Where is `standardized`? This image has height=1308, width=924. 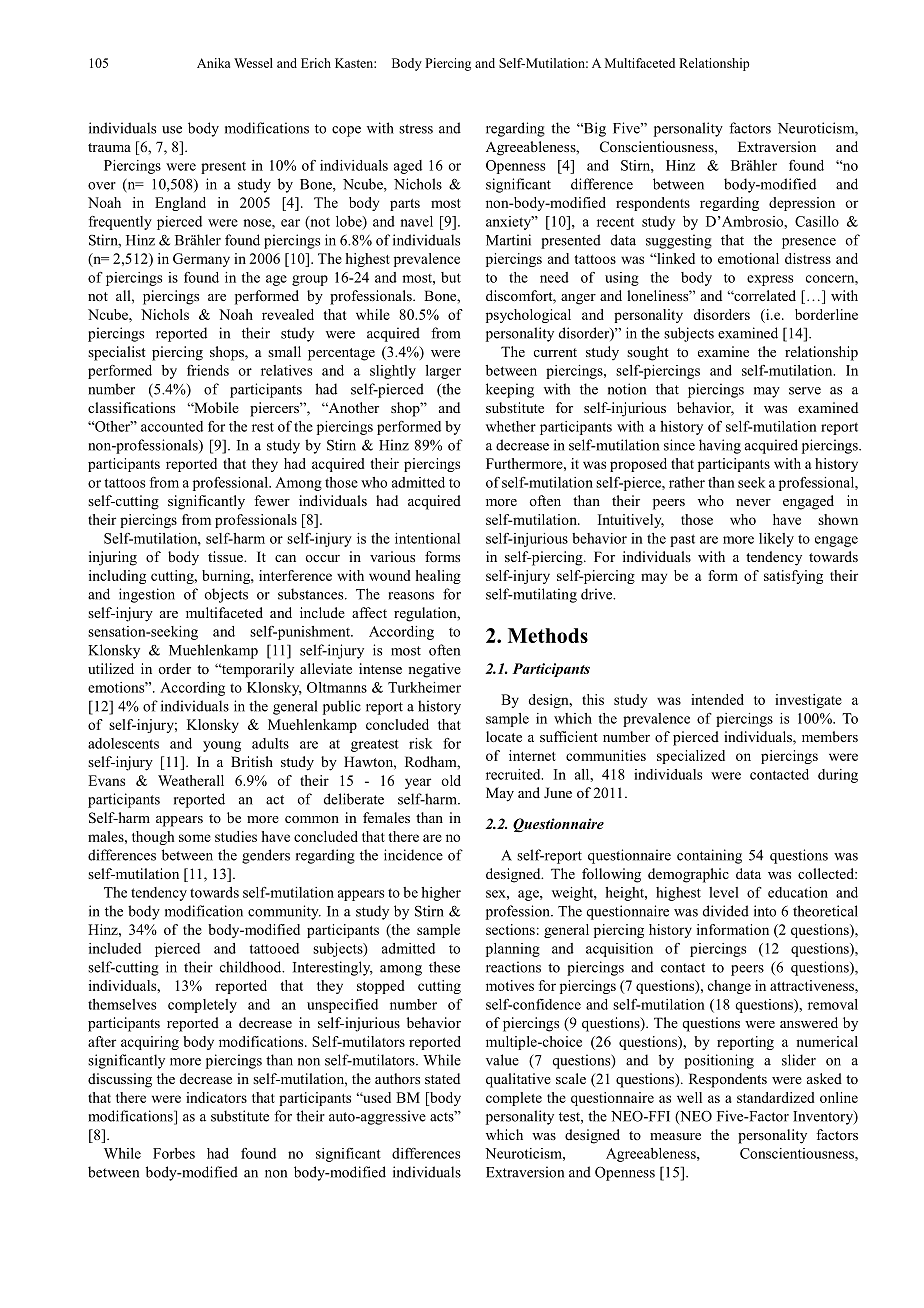
standardized is located at coordinates (776, 1097).
